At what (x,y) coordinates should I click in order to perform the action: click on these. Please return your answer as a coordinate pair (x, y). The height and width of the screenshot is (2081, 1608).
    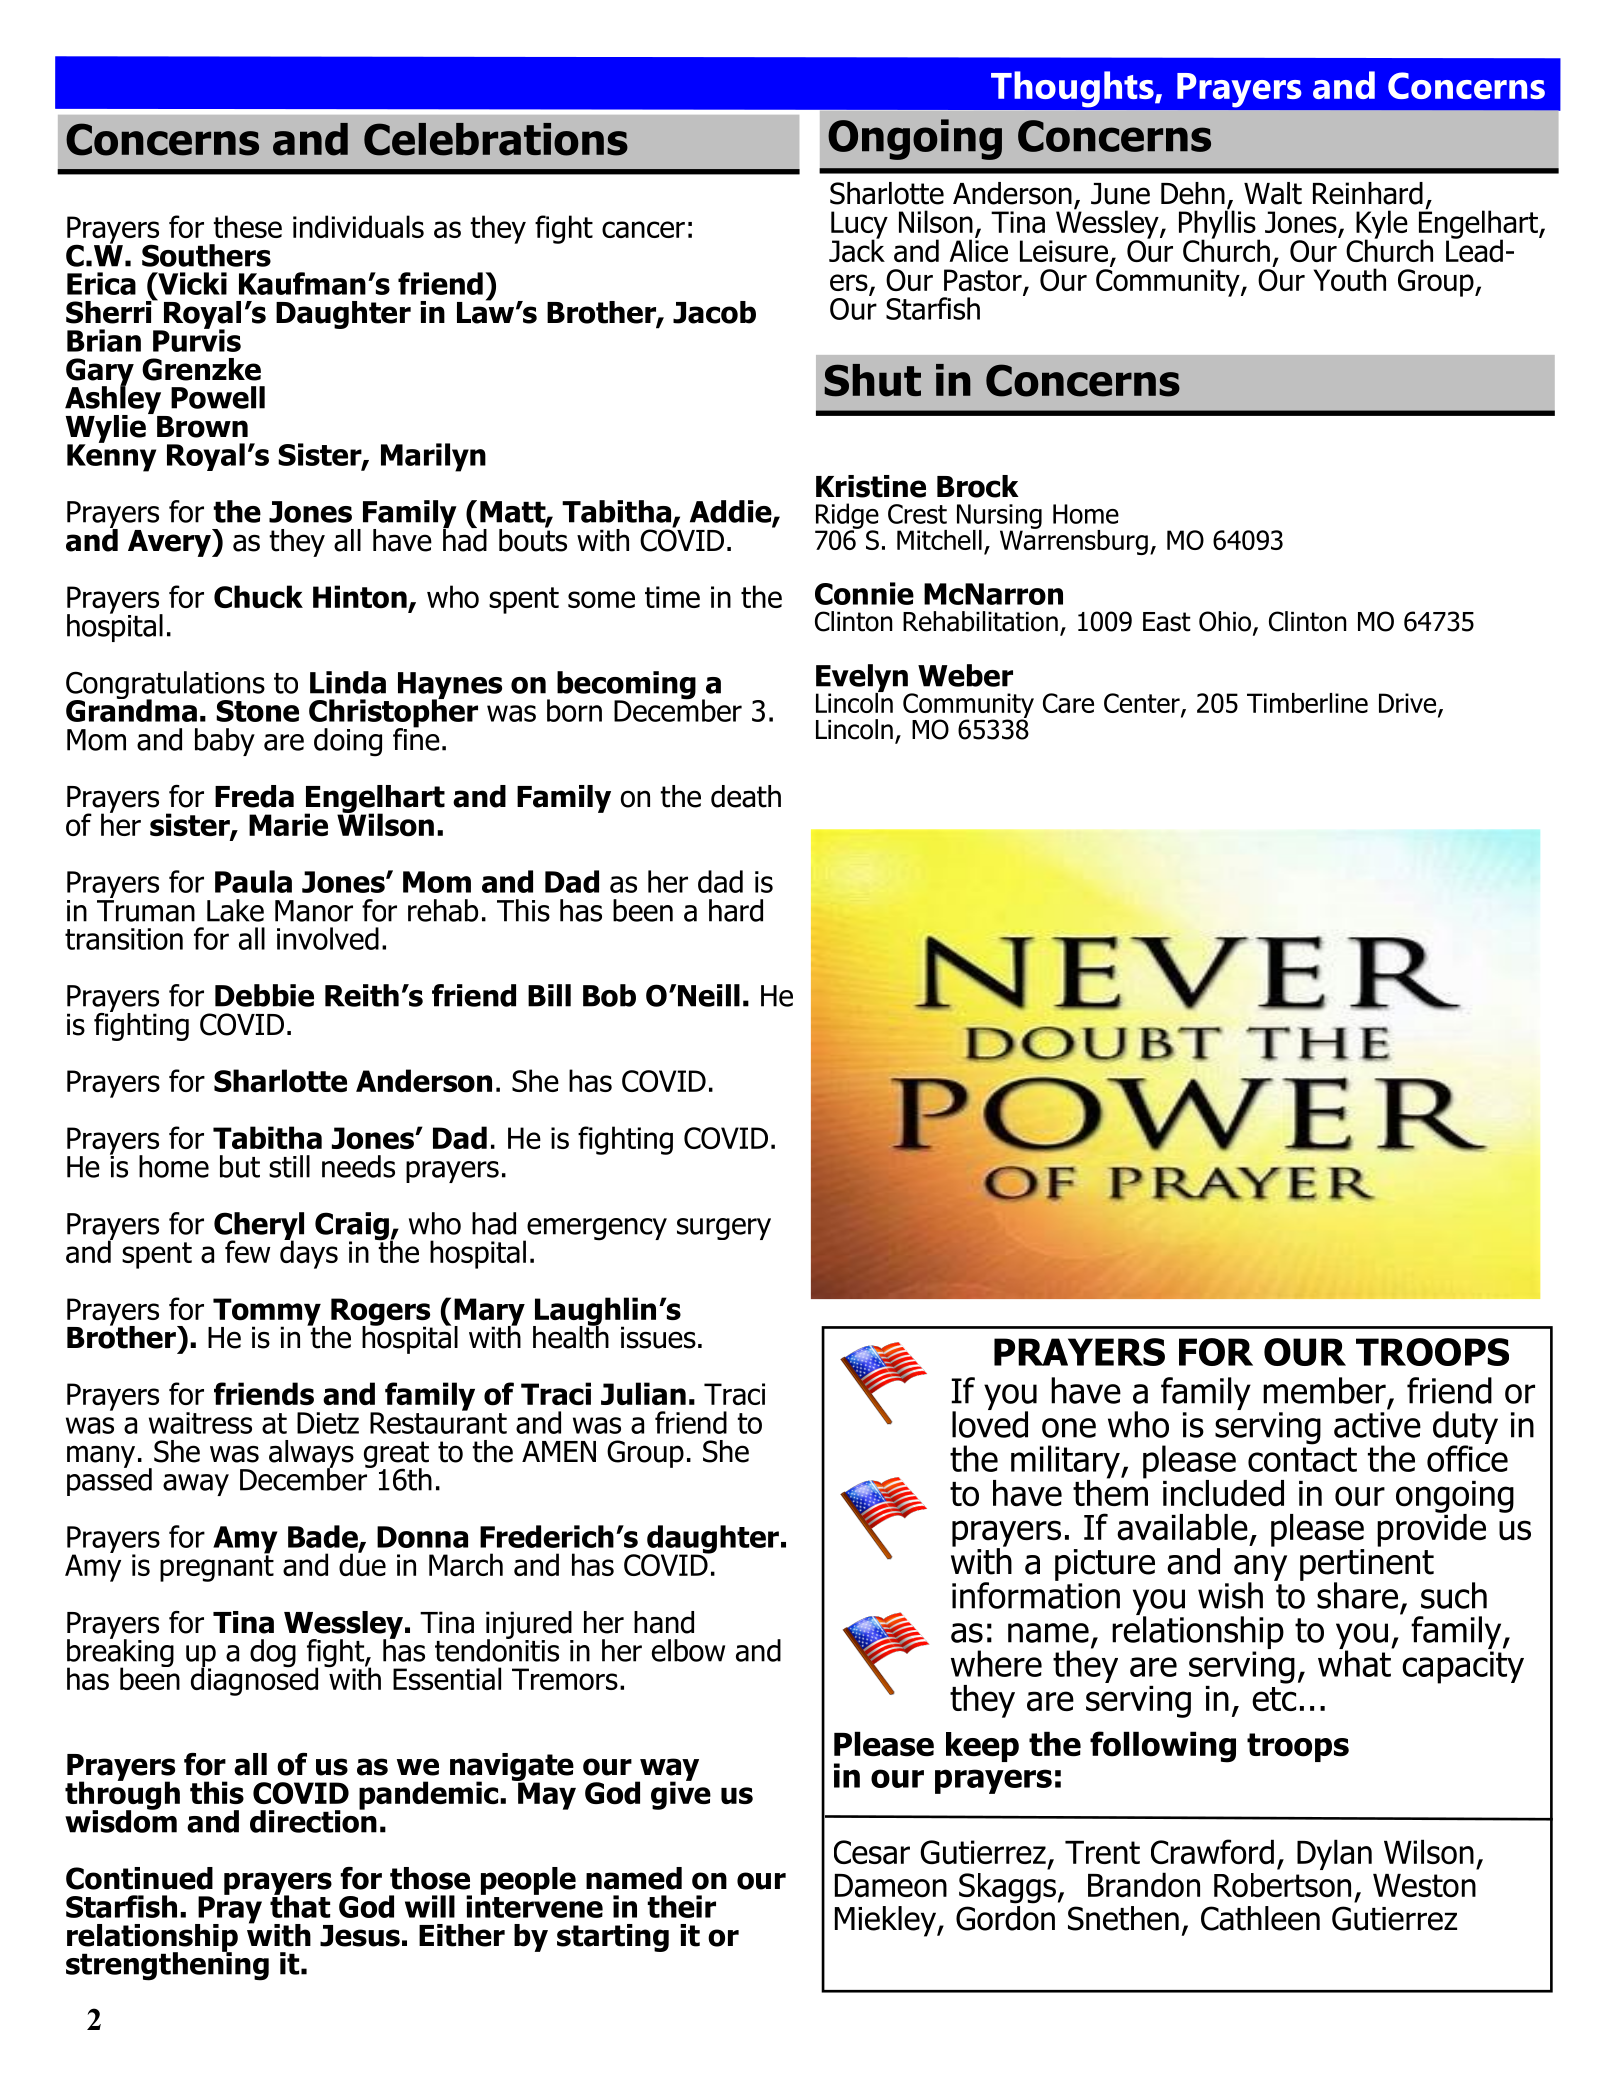
    Looking at the image, I should click on (247, 226).
